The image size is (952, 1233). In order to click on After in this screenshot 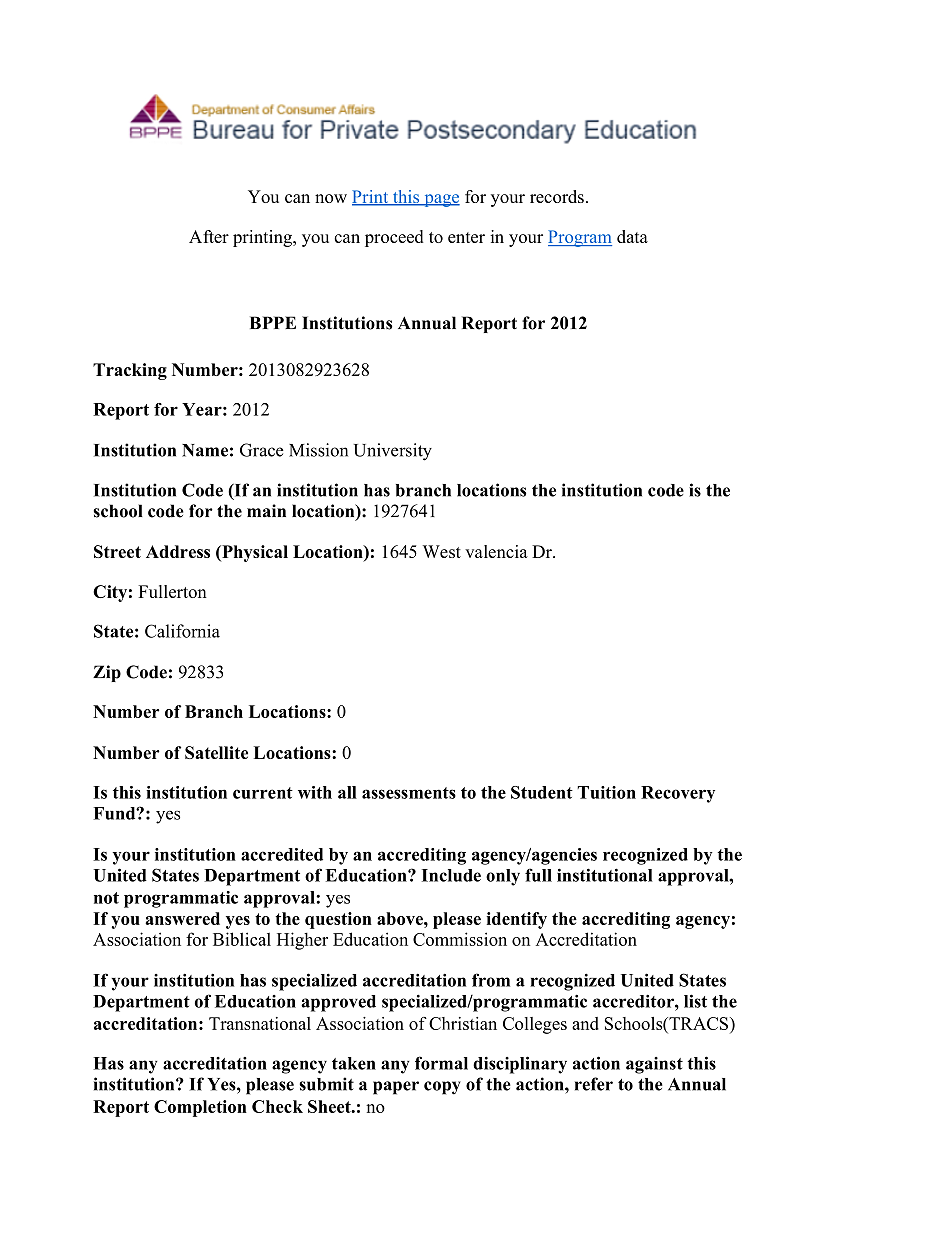, I will do `click(209, 236)`.
